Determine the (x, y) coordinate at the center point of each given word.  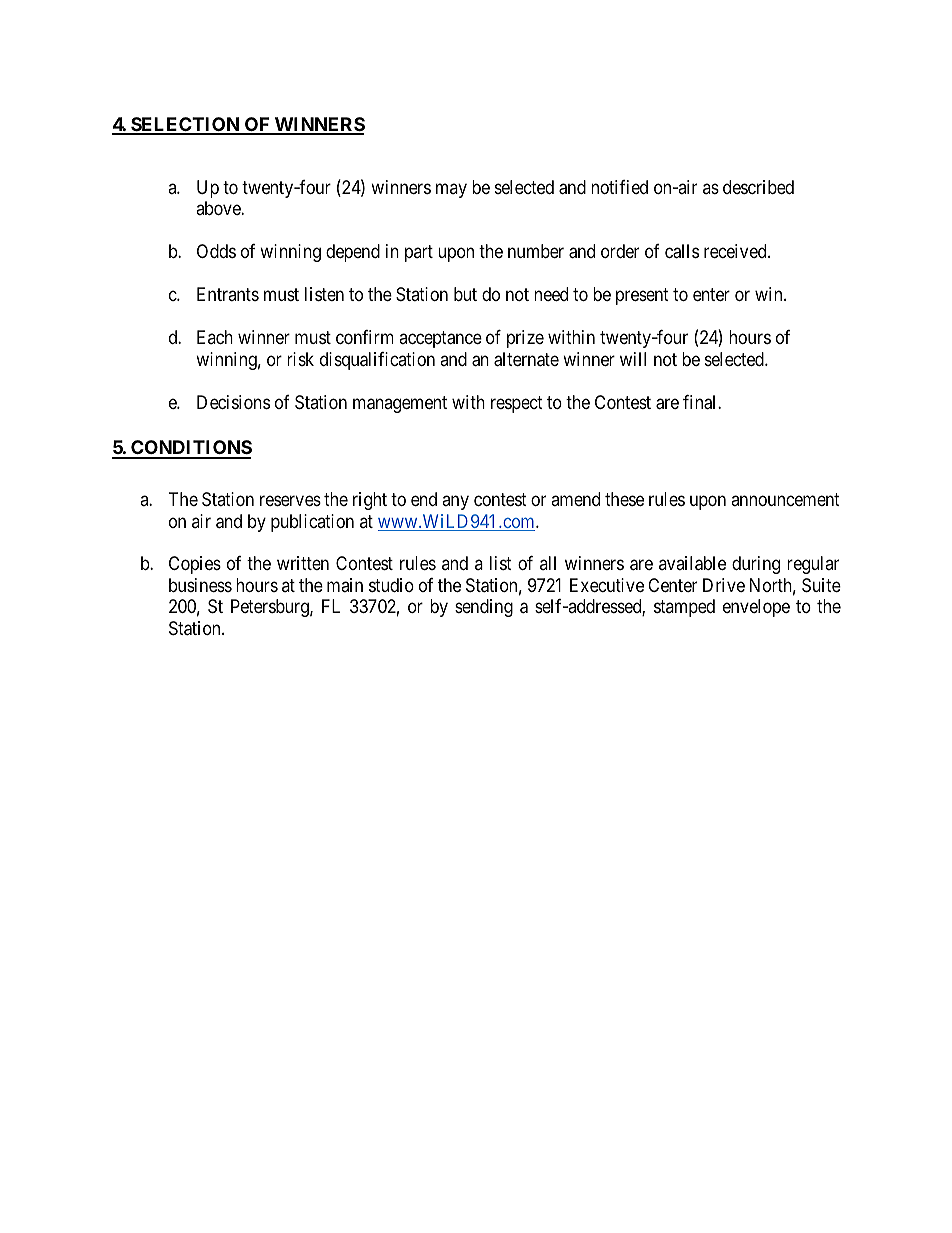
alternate (526, 359)
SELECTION (185, 125)
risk (300, 359)
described (758, 187)
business (200, 585)
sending (484, 608)
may (451, 190)
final (701, 402)
